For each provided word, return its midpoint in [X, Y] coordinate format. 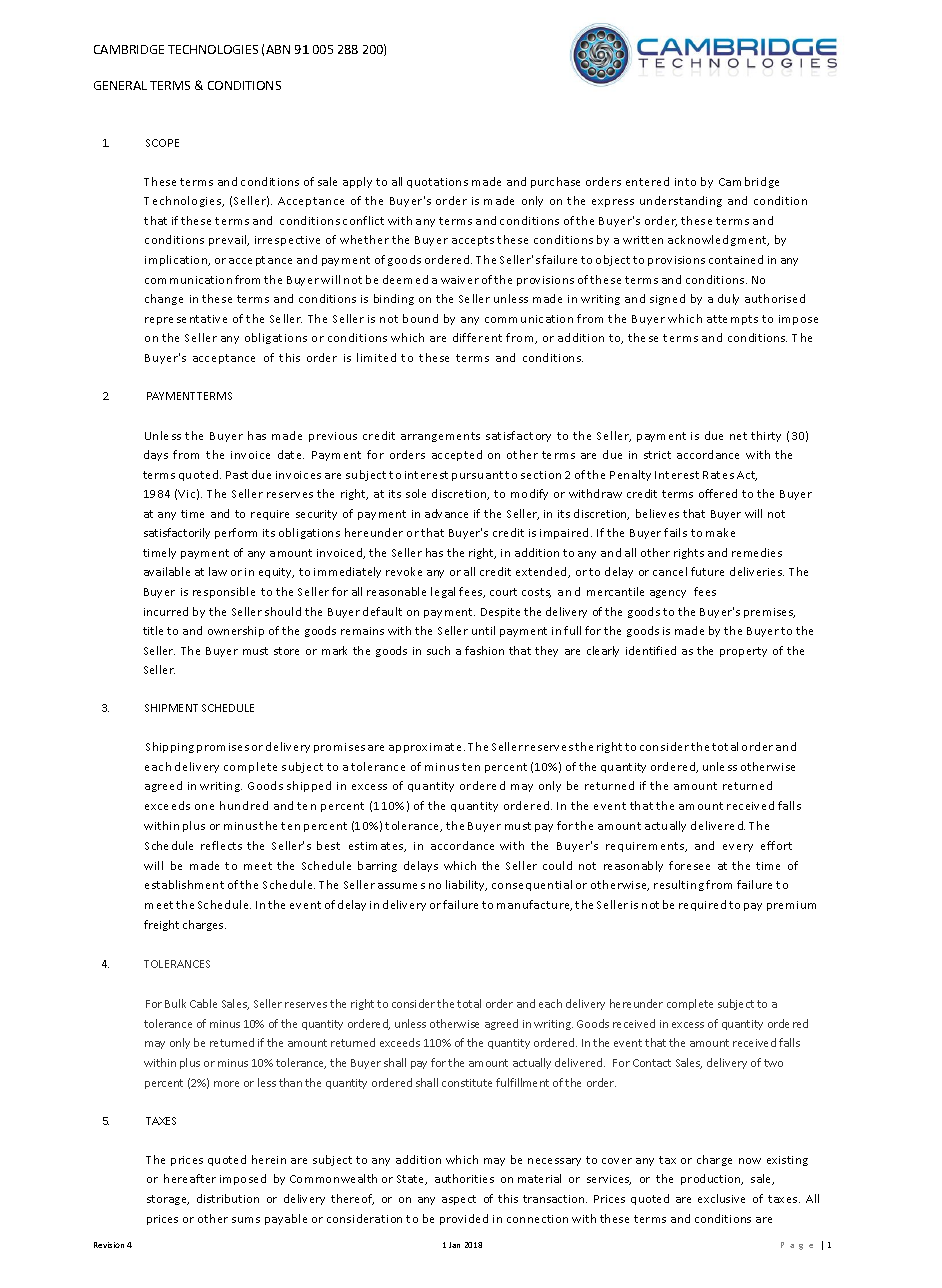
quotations [437, 183]
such [438, 650]
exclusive [721, 1198]
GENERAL [120, 85]
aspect [459, 1200]
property [743, 652]
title [153, 630]
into [685, 182]
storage [168, 1200]
